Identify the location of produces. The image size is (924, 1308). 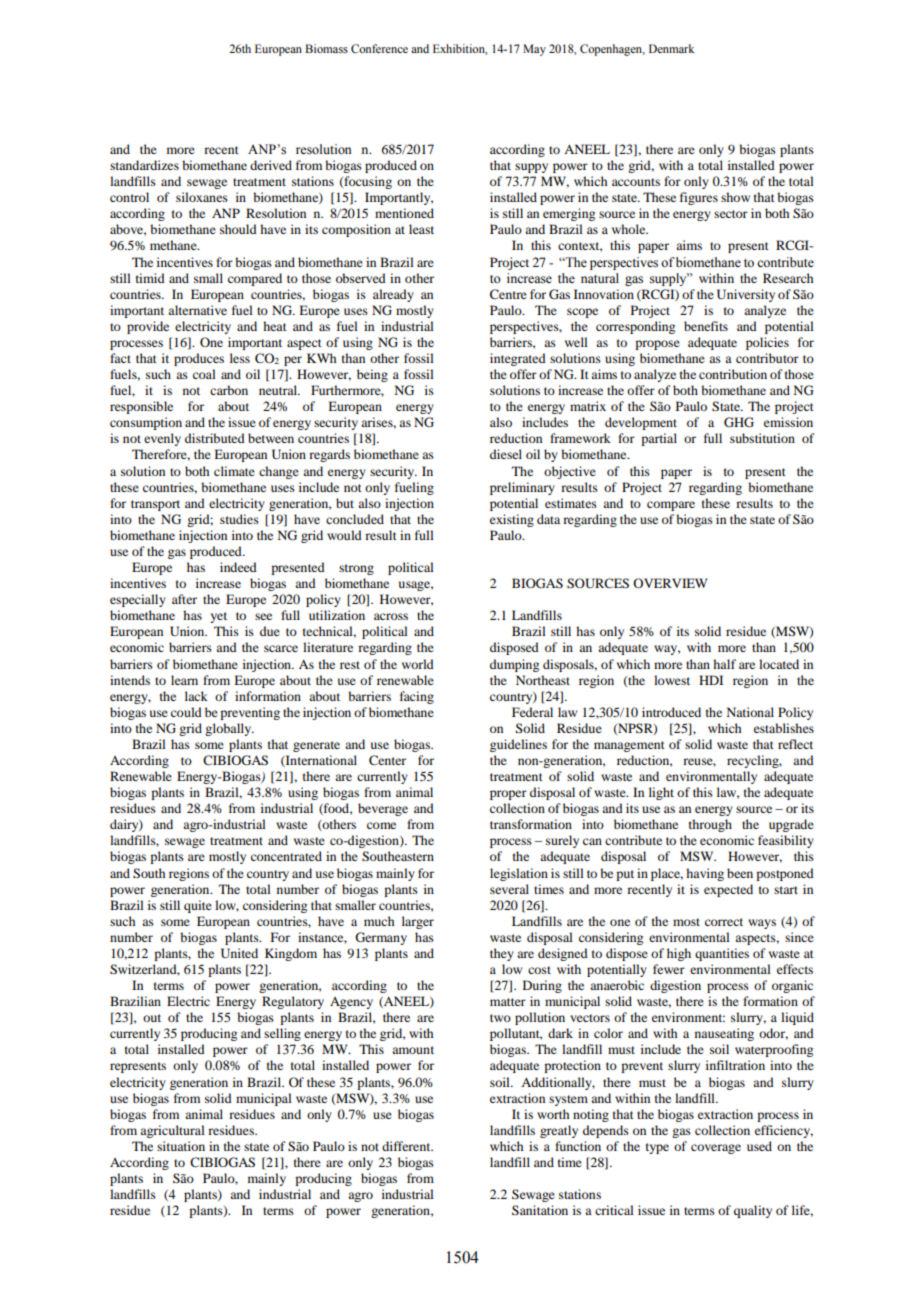
(199, 359).
